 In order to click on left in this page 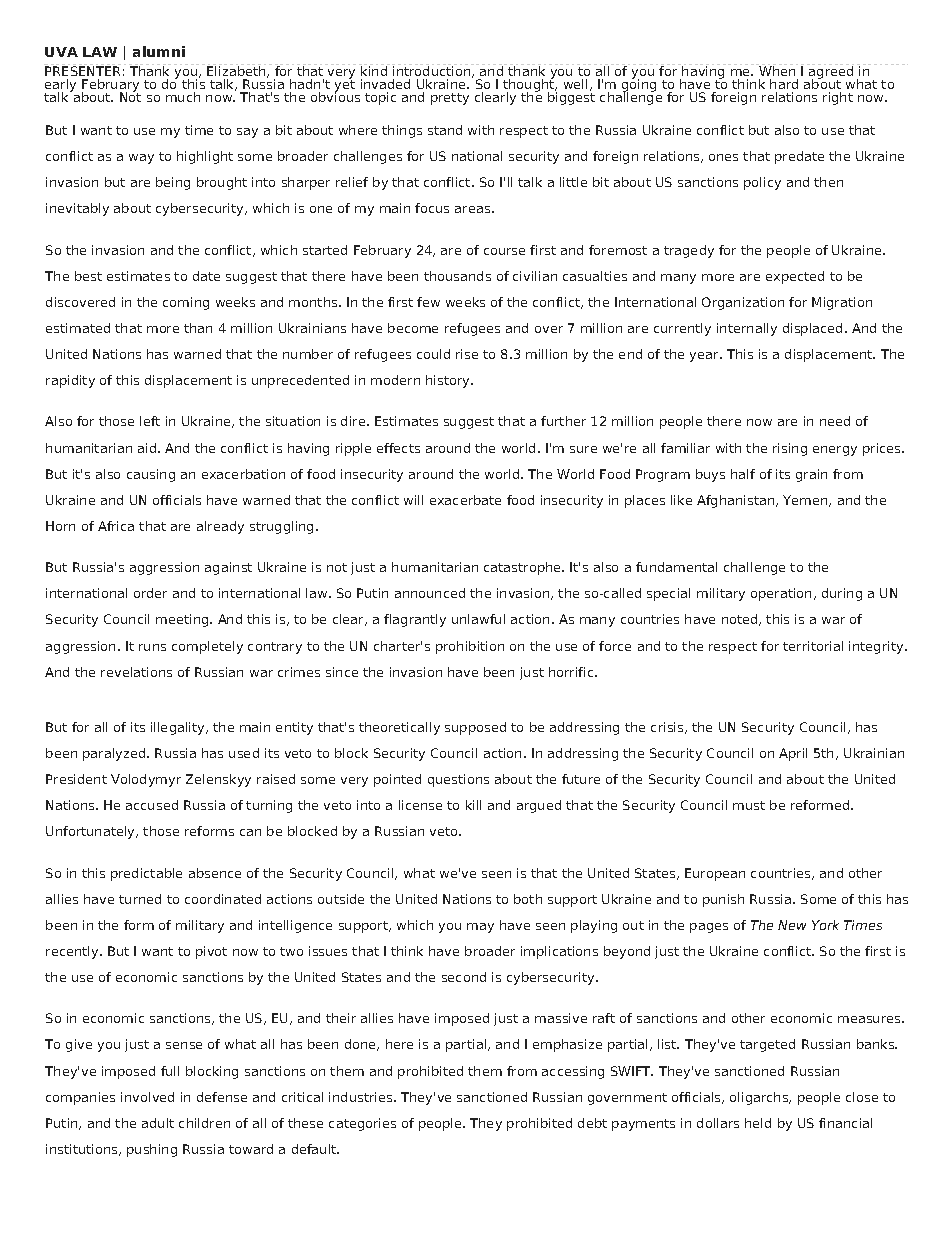, I will do `click(150, 421)`.
